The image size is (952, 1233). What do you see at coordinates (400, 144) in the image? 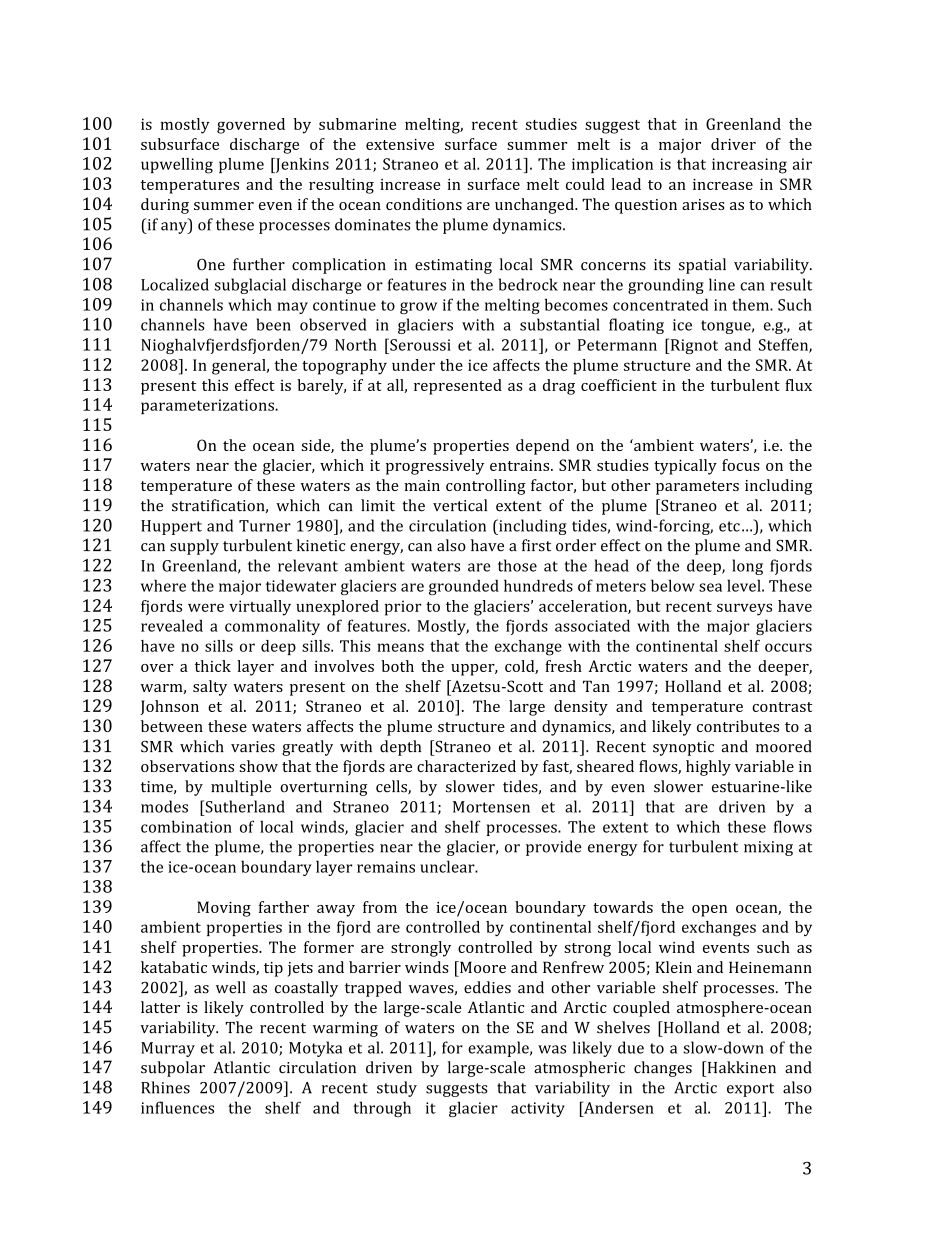
I see `extensive` at bounding box center [400, 144].
